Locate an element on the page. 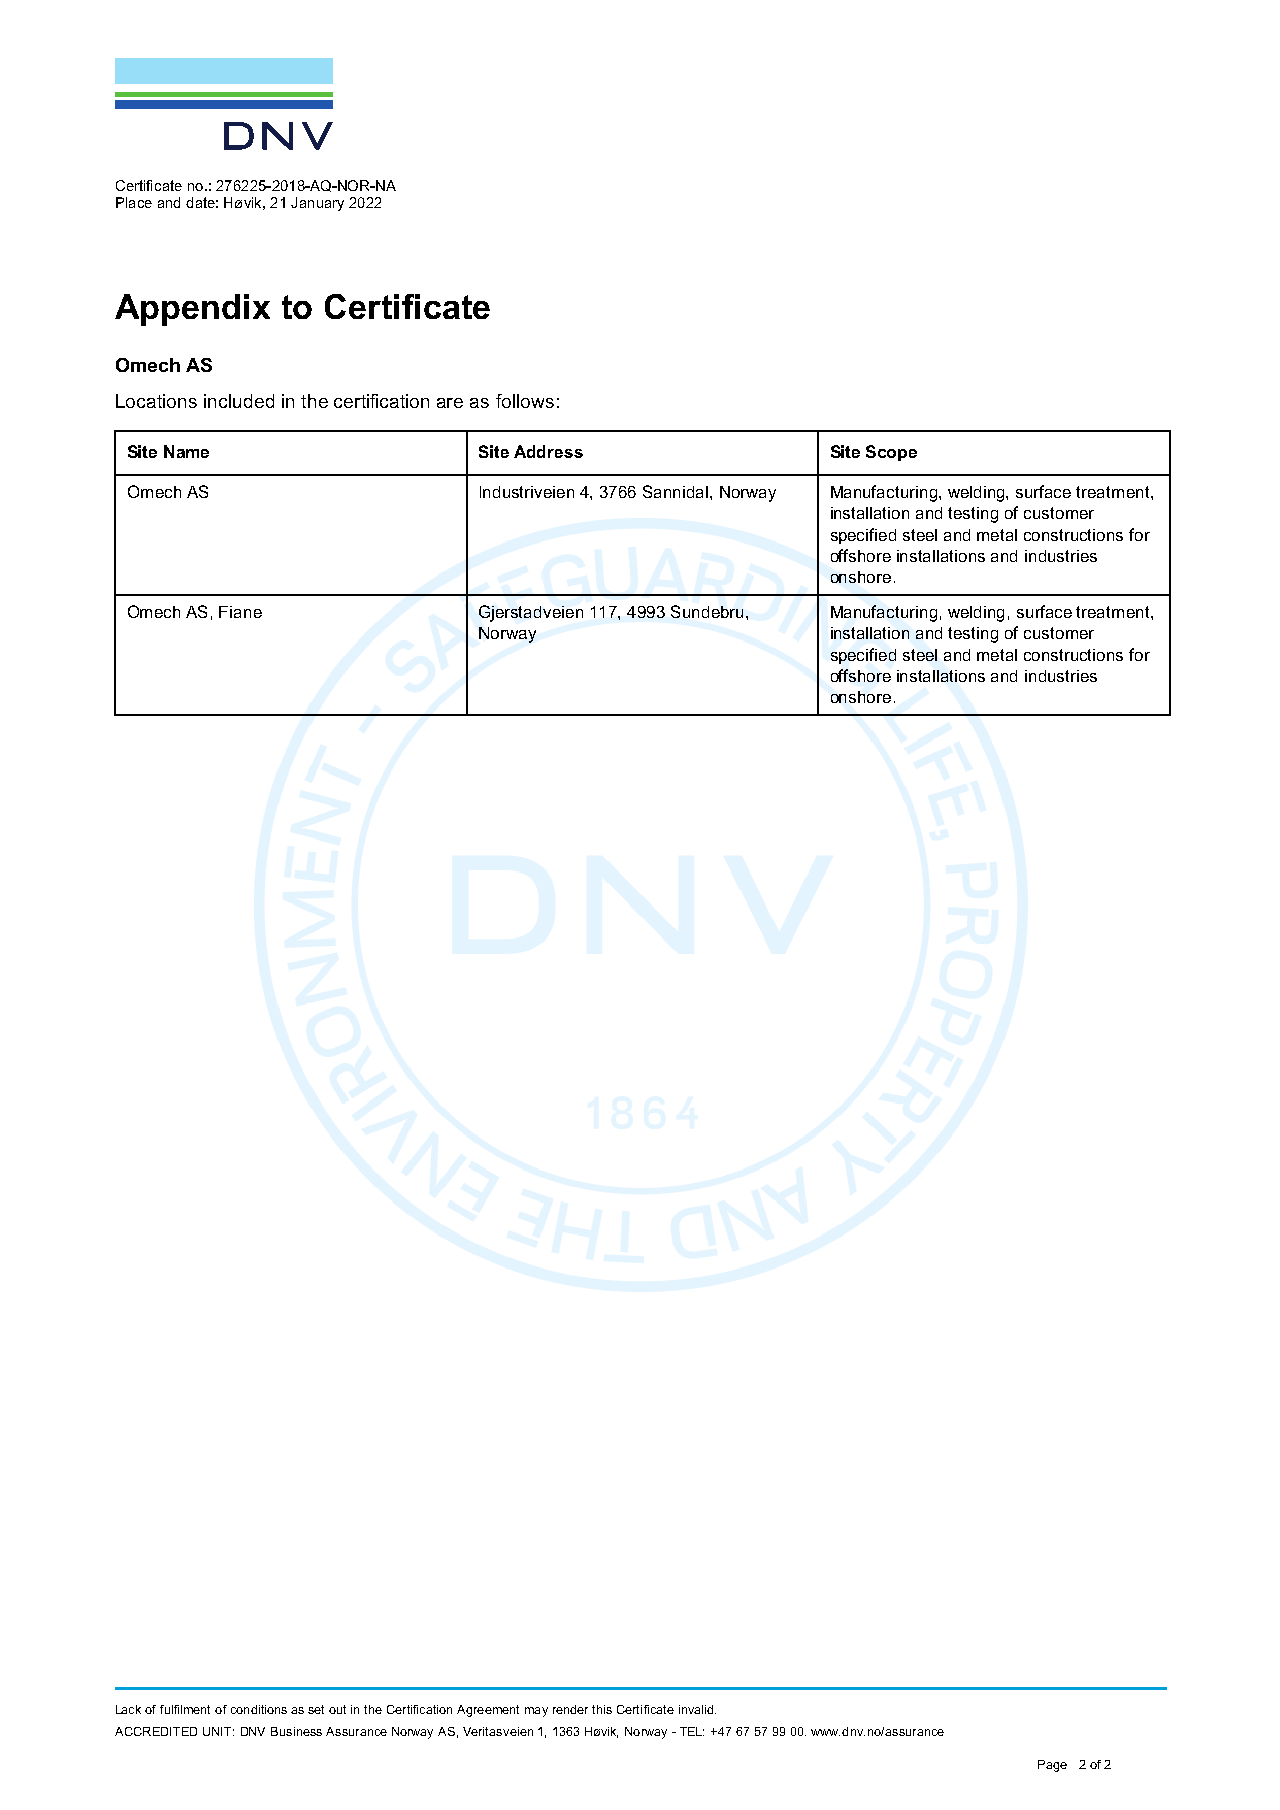 The image size is (1280, 1810). Name is located at coordinates (186, 451).
